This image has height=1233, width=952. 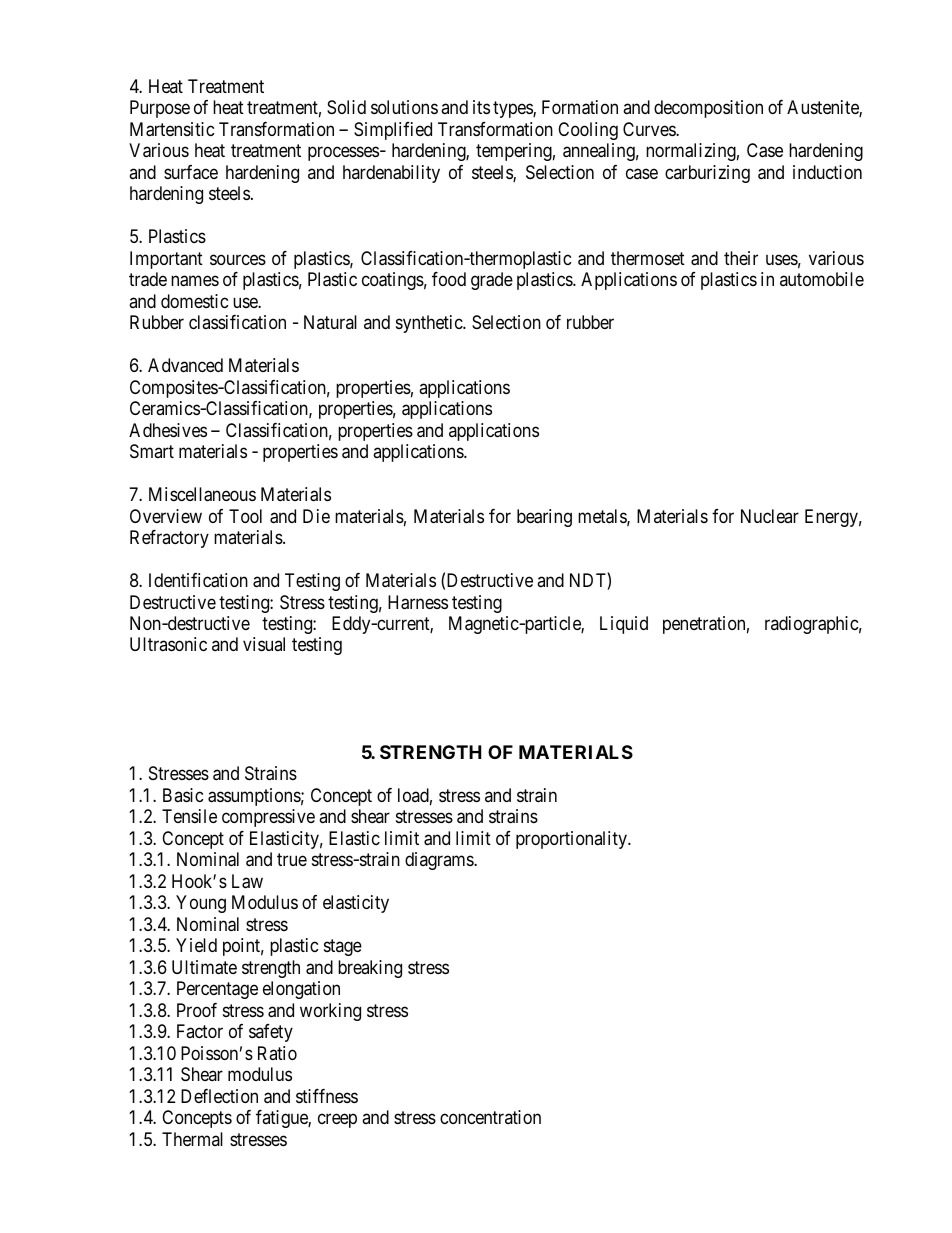 I want to click on surface, so click(x=191, y=172).
